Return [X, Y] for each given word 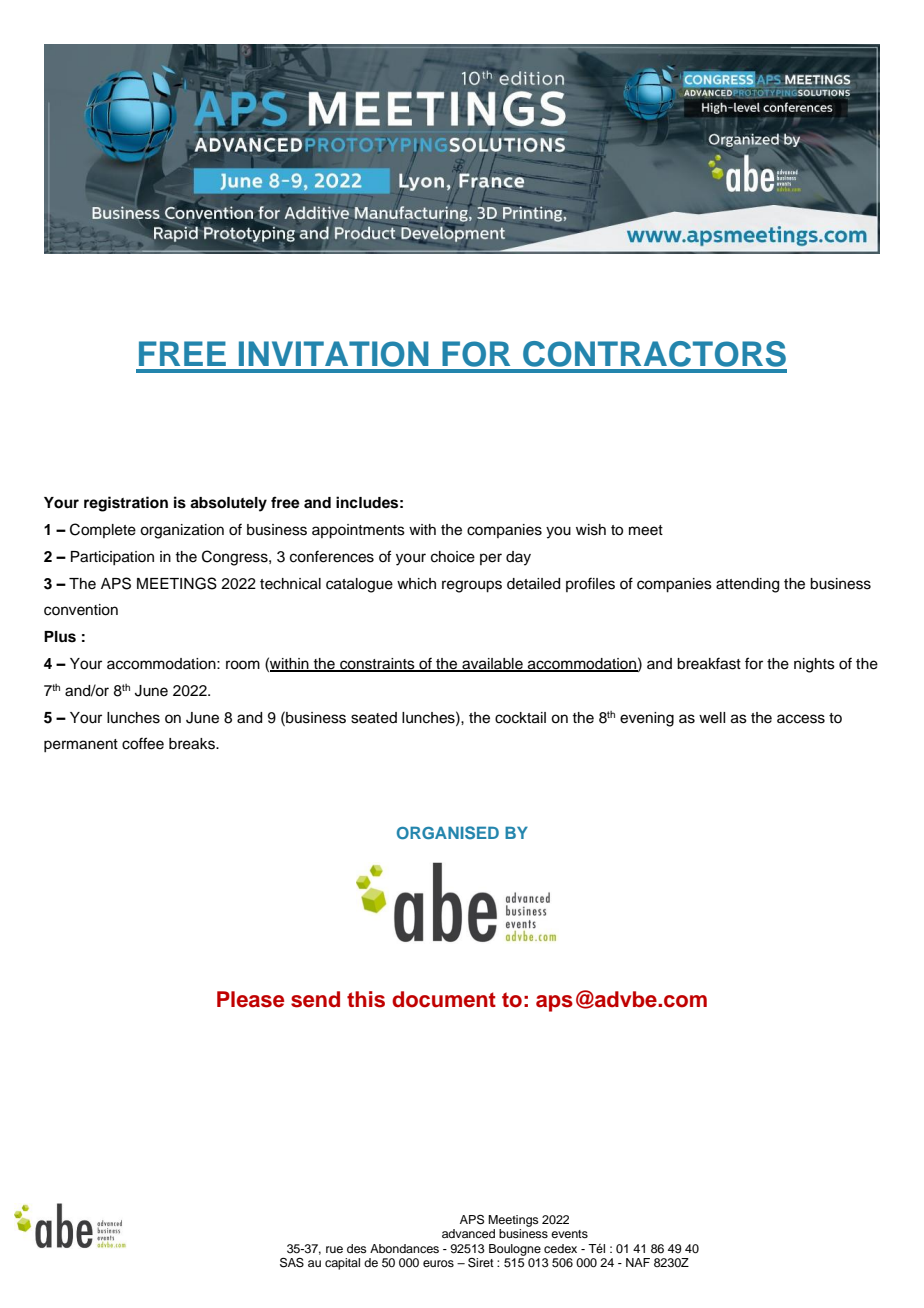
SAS [292, 1263]
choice [453, 557]
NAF [638, 1262]
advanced [468, 1233]
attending [747, 585]
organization [182, 531]
